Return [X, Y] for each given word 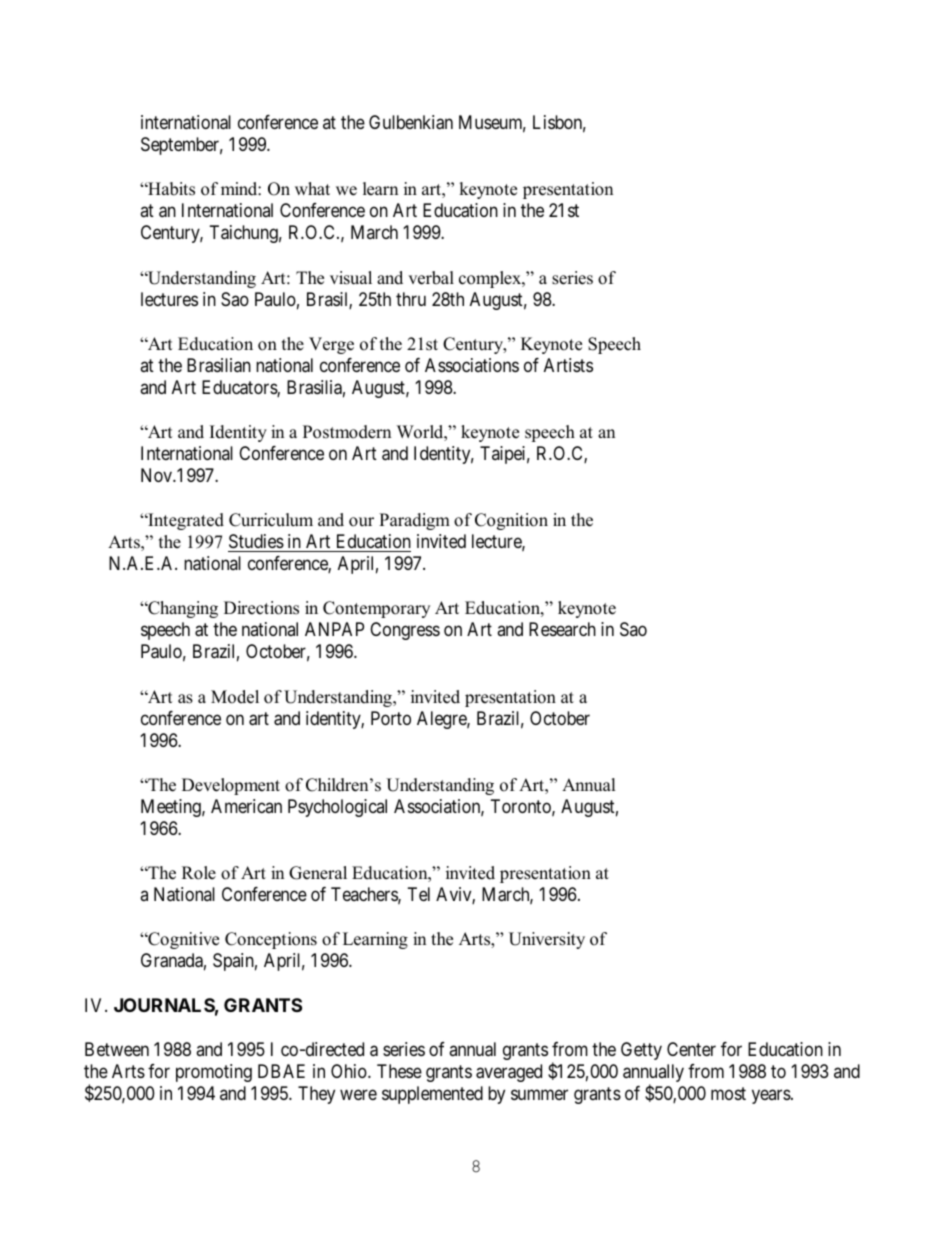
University [547, 940]
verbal [431, 278]
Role [199, 873]
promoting [214, 1073]
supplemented [432, 1095]
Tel [419, 894]
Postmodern [347, 432]
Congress [405, 631]
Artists [568, 365]
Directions [261, 608]
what [312, 188]
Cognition [511, 521]
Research [562, 629]
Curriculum [271, 520]
